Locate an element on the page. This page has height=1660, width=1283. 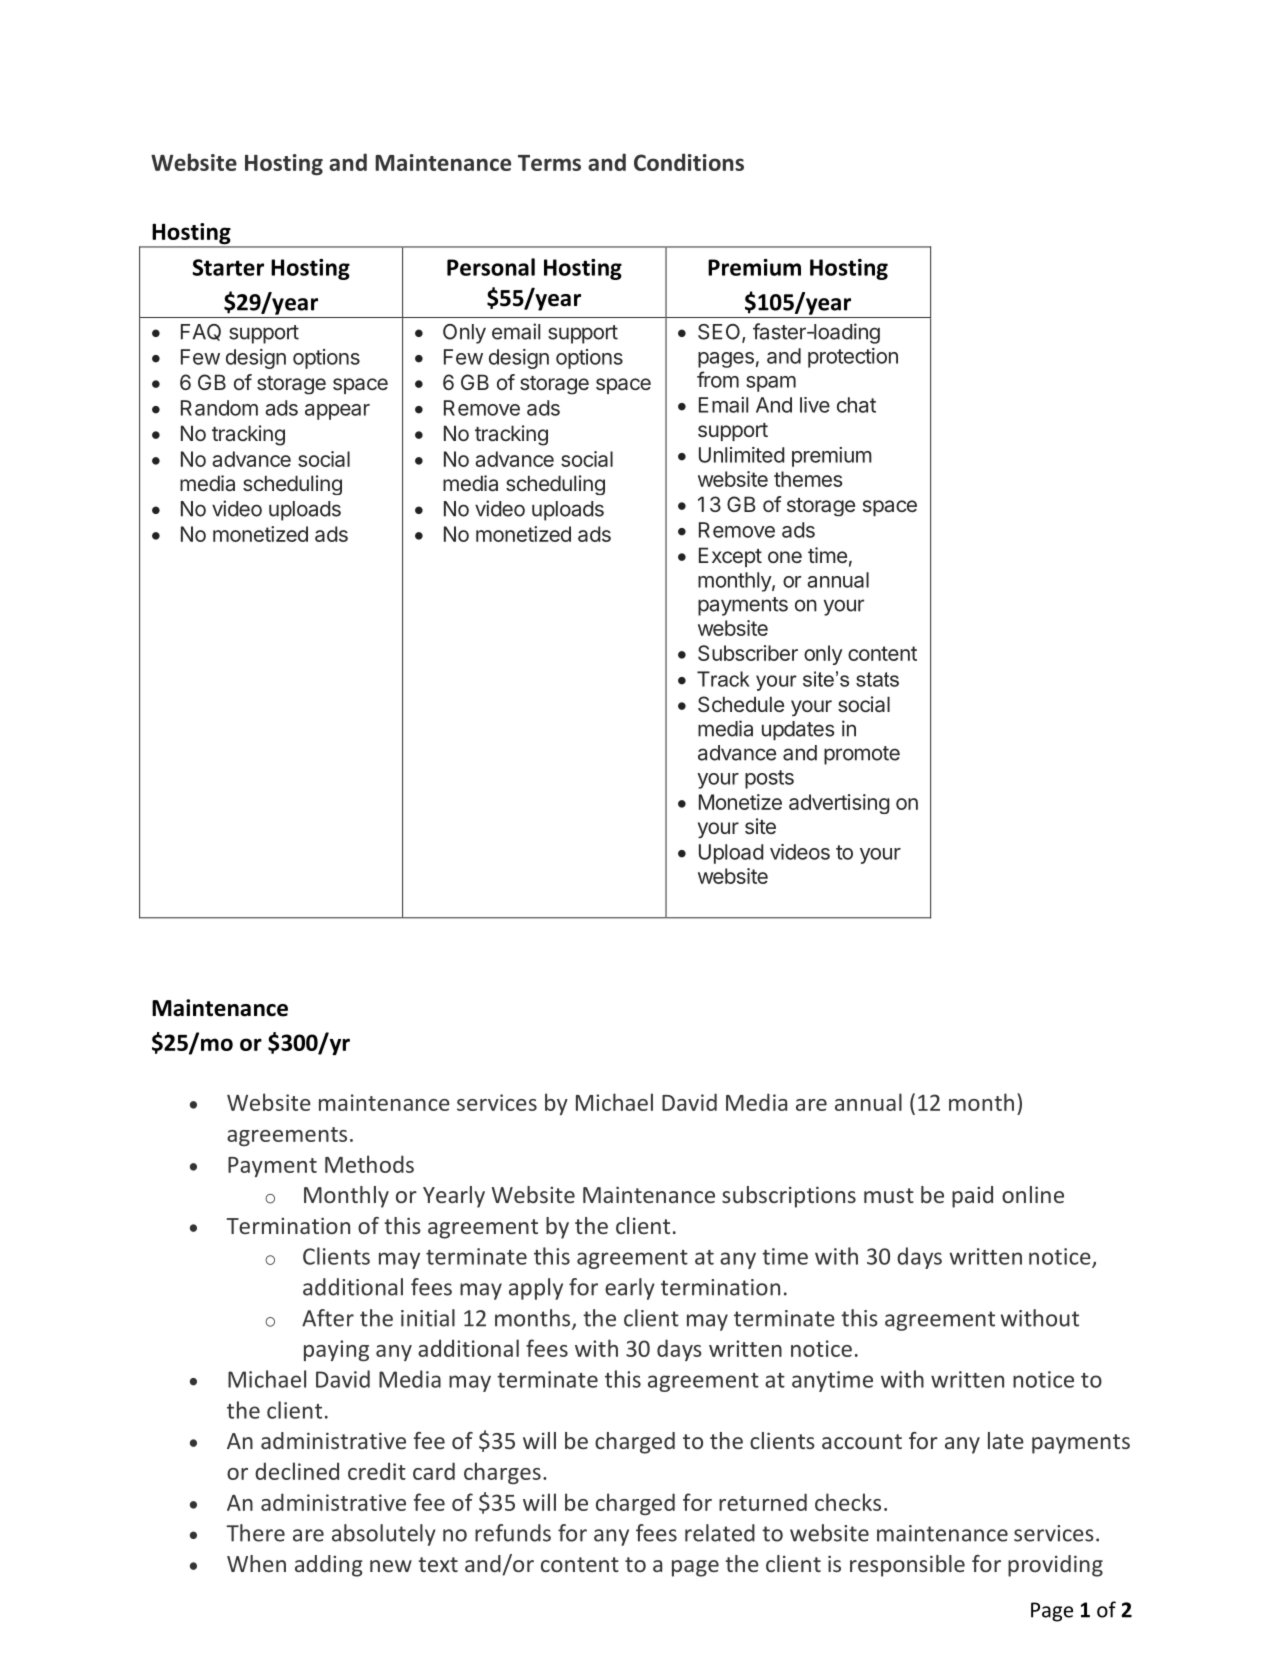
themes is located at coordinates (808, 479).
